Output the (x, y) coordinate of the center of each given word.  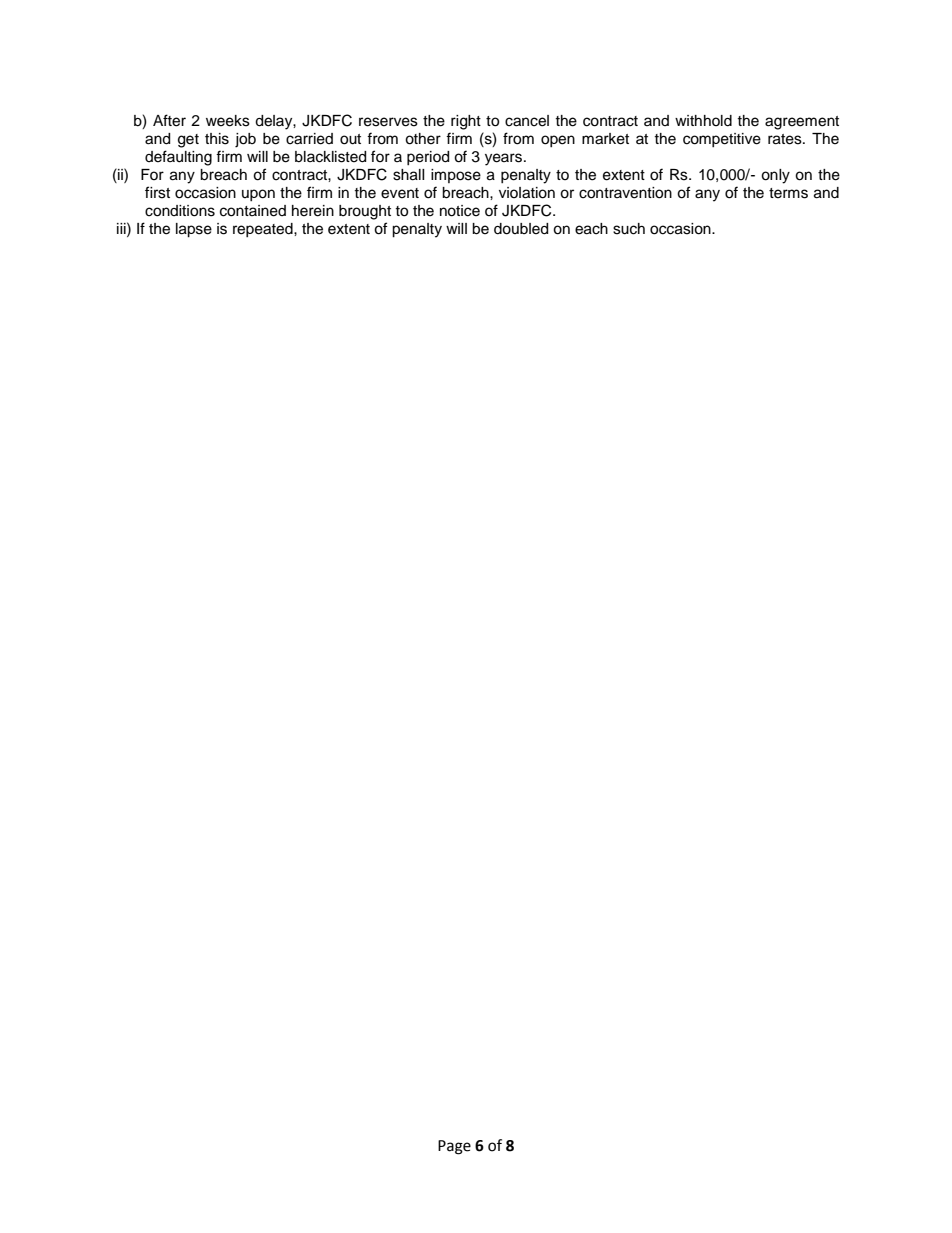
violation (527, 193)
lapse (194, 230)
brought (365, 212)
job (245, 140)
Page (454, 1147)
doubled (521, 229)
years (503, 159)
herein (313, 211)
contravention (625, 193)
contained (253, 211)
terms (788, 193)
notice (460, 211)
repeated (264, 230)
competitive (722, 140)
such (629, 229)
